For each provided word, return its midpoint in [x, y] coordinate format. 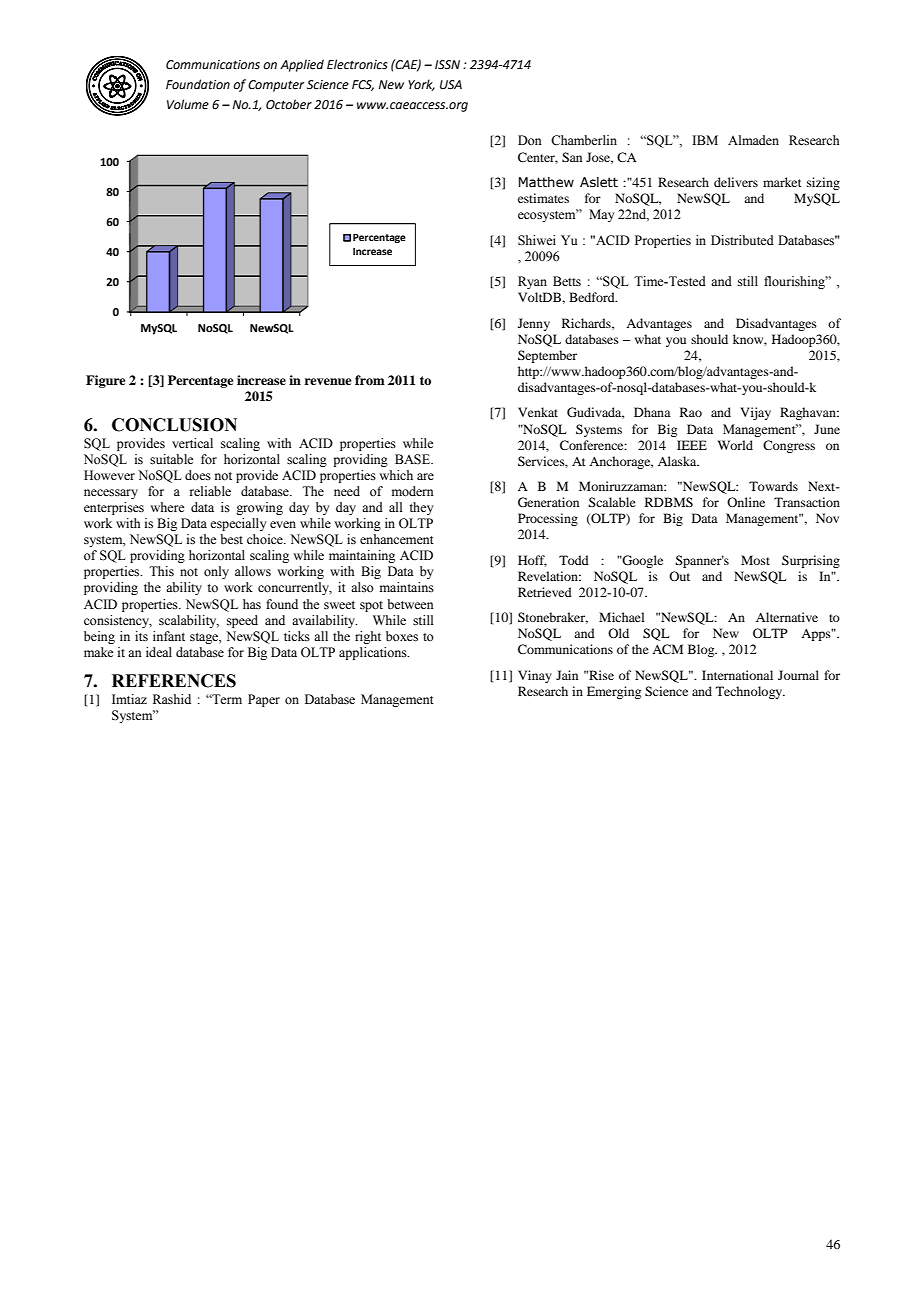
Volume [188, 104]
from [370, 380]
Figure [106, 381]
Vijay [755, 413]
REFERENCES [174, 681]
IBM [705, 140]
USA [451, 85]
